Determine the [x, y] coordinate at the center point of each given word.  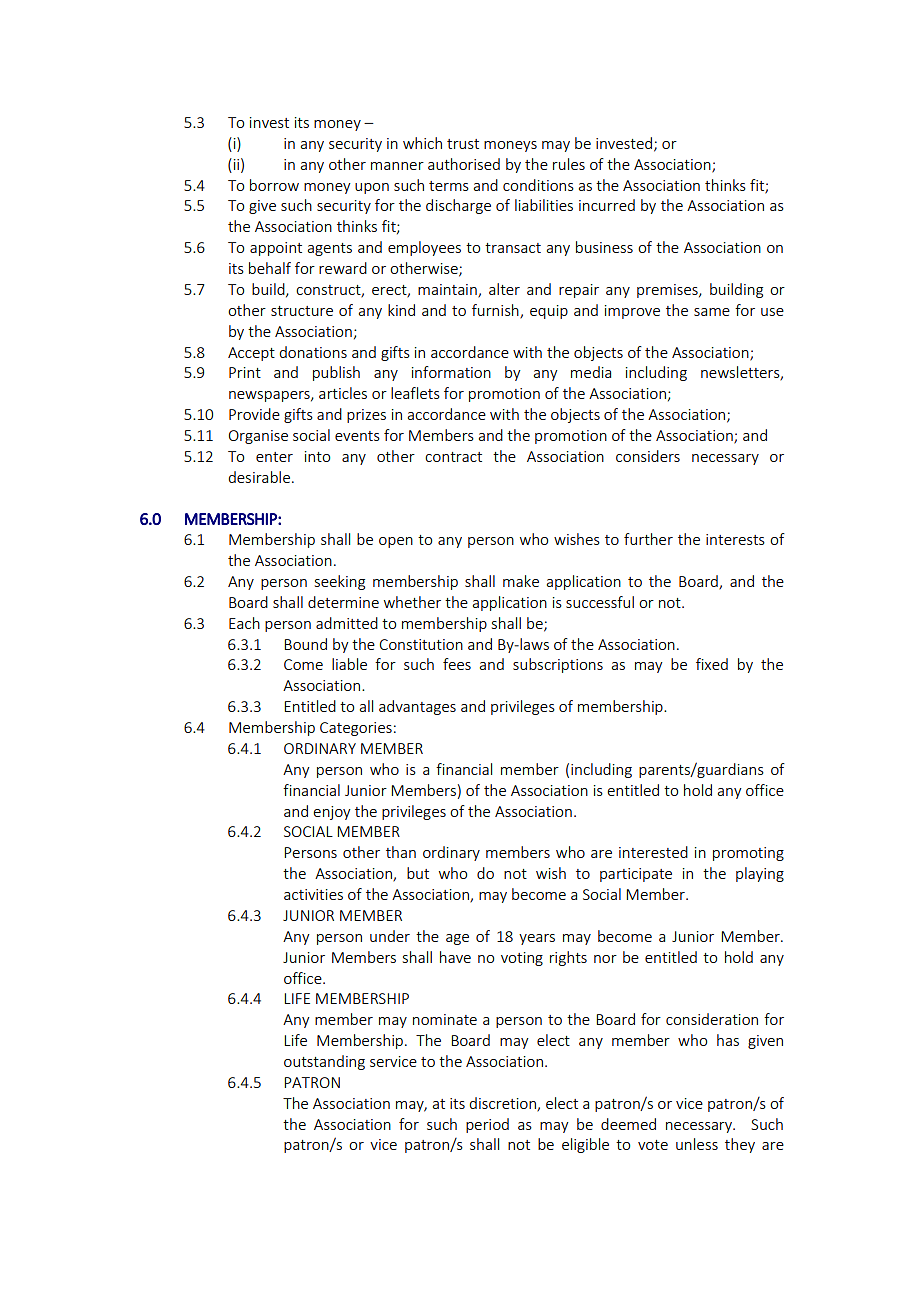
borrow [274, 185]
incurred [607, 205]
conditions [538, 185]
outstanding [324, 1062]
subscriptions [558, 665]
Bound [305, 644]
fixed [712, 664]
